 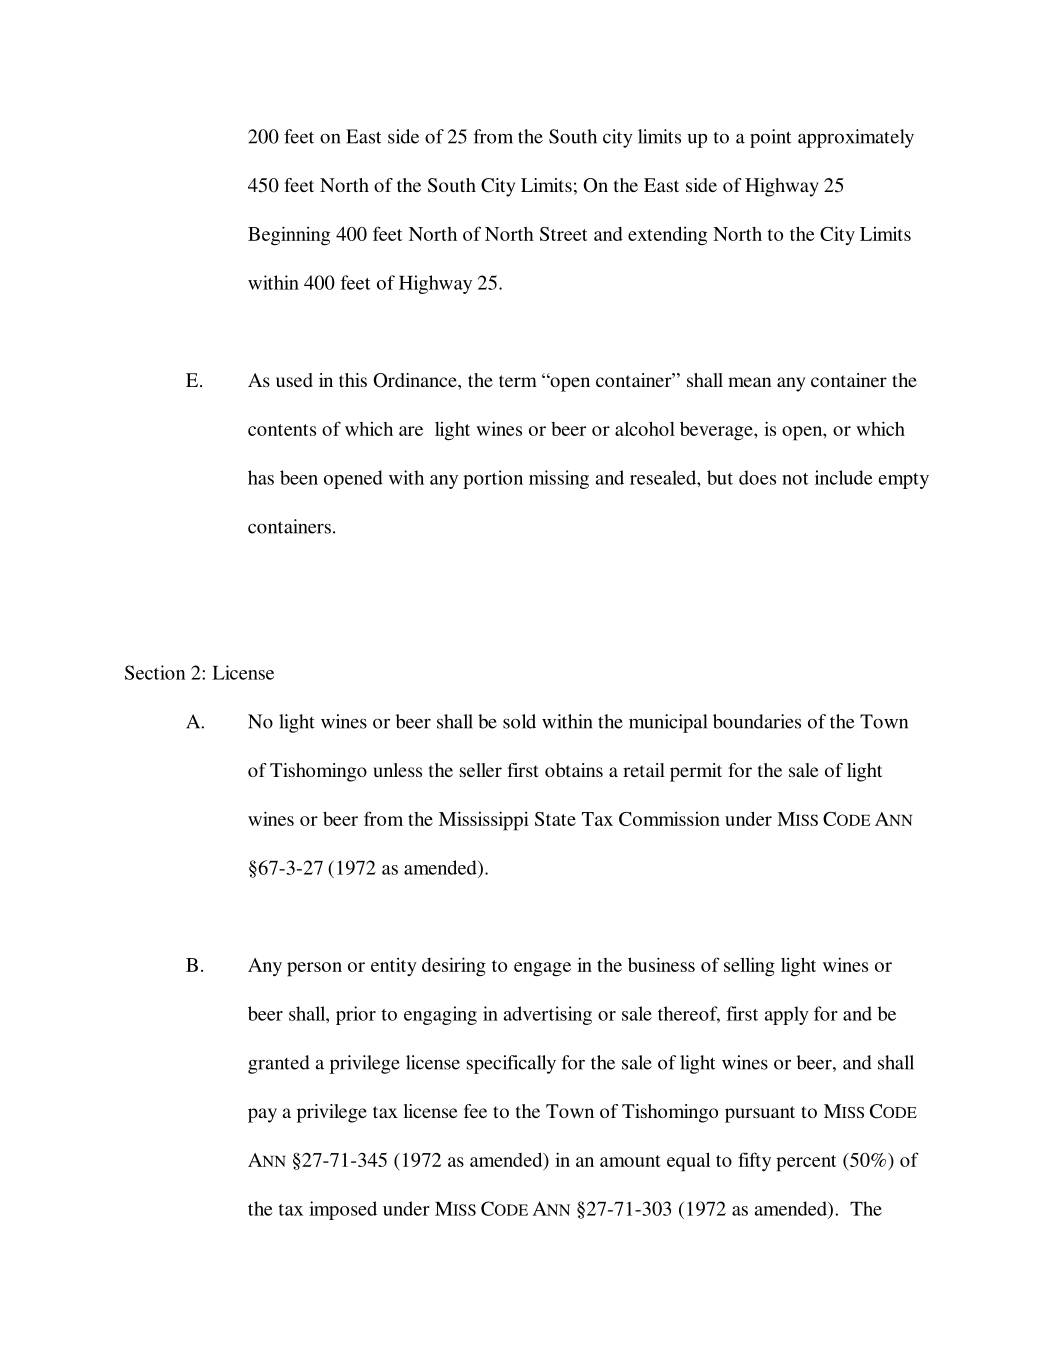 What do you see at coordinates (555, 819) in the screenshot?
I see `State` at bounding box center [555, 819].
